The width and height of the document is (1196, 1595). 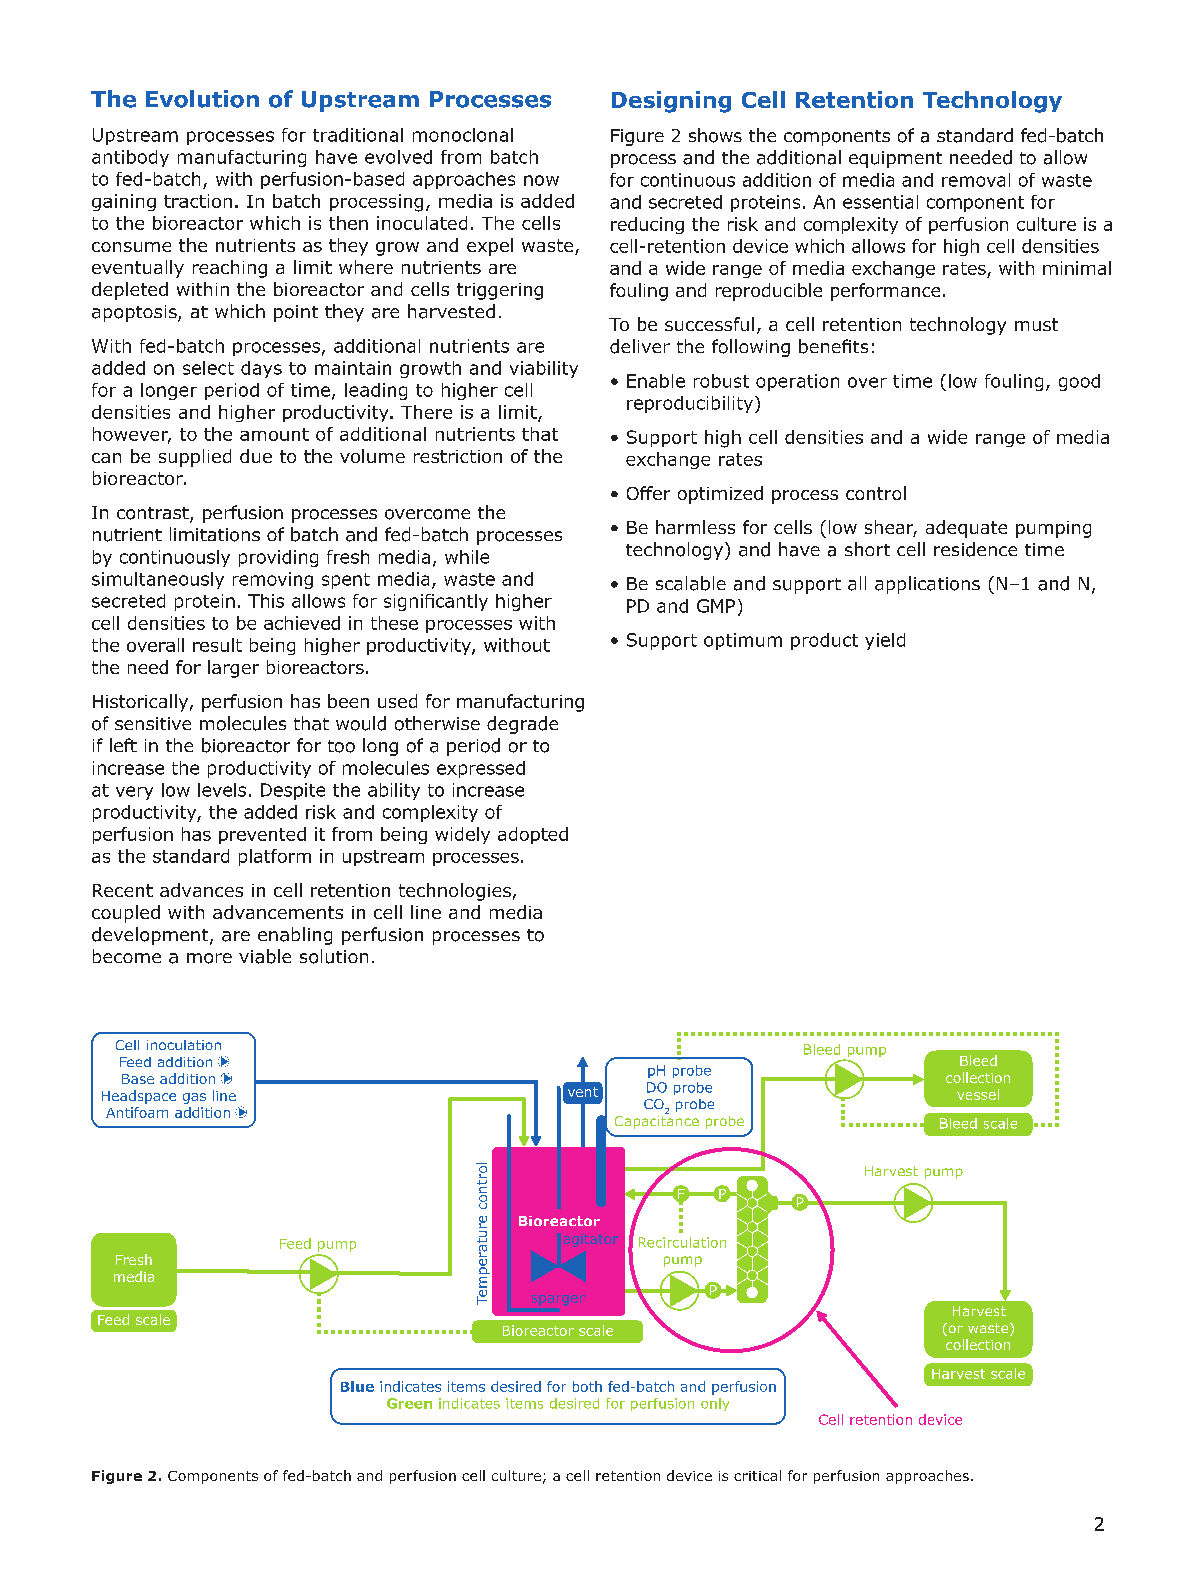 I want to click on Capacitance, so click(x=657, y=1121).
